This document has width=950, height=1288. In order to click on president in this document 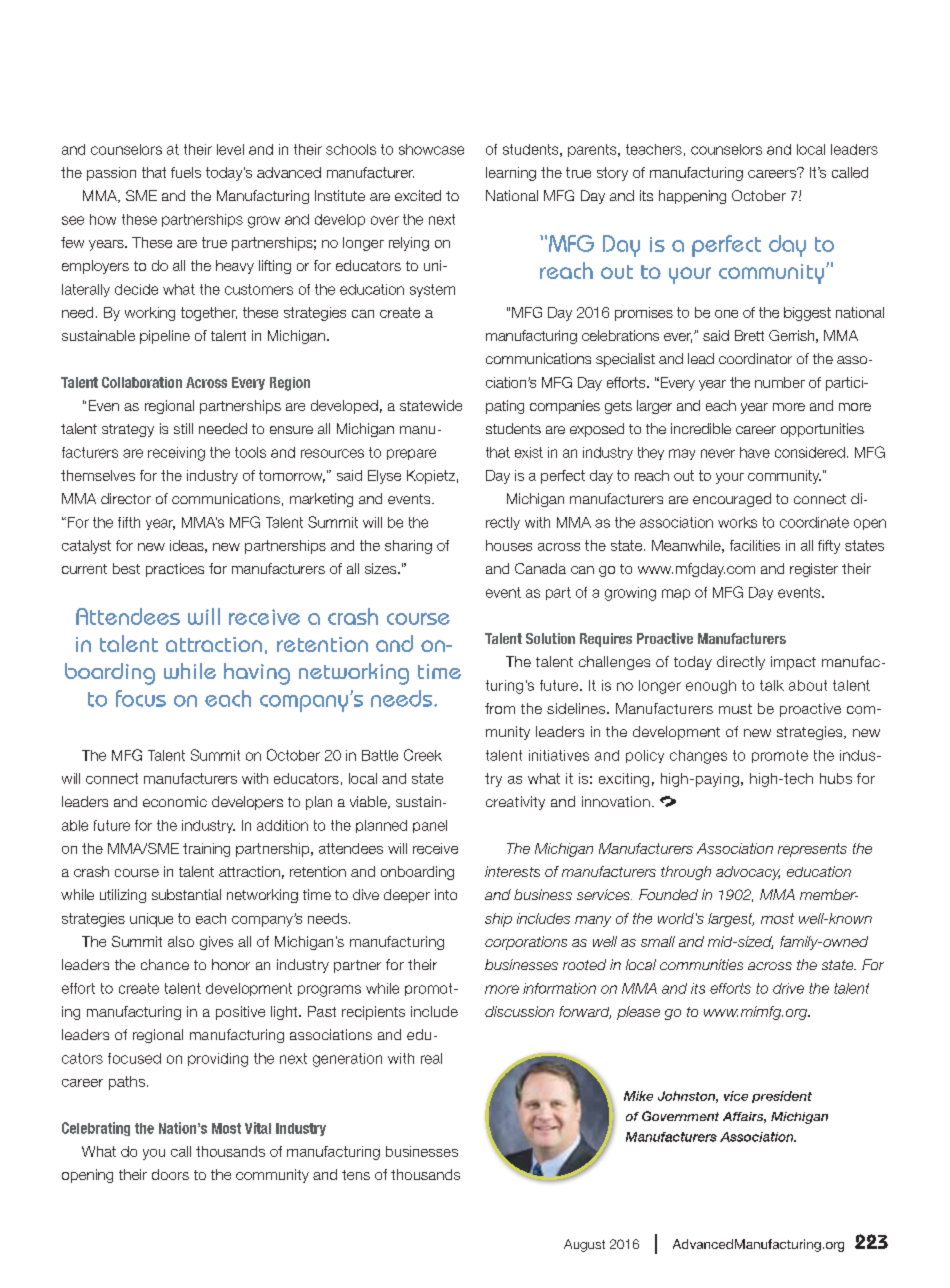, I will do `click(782, 1097)`.
